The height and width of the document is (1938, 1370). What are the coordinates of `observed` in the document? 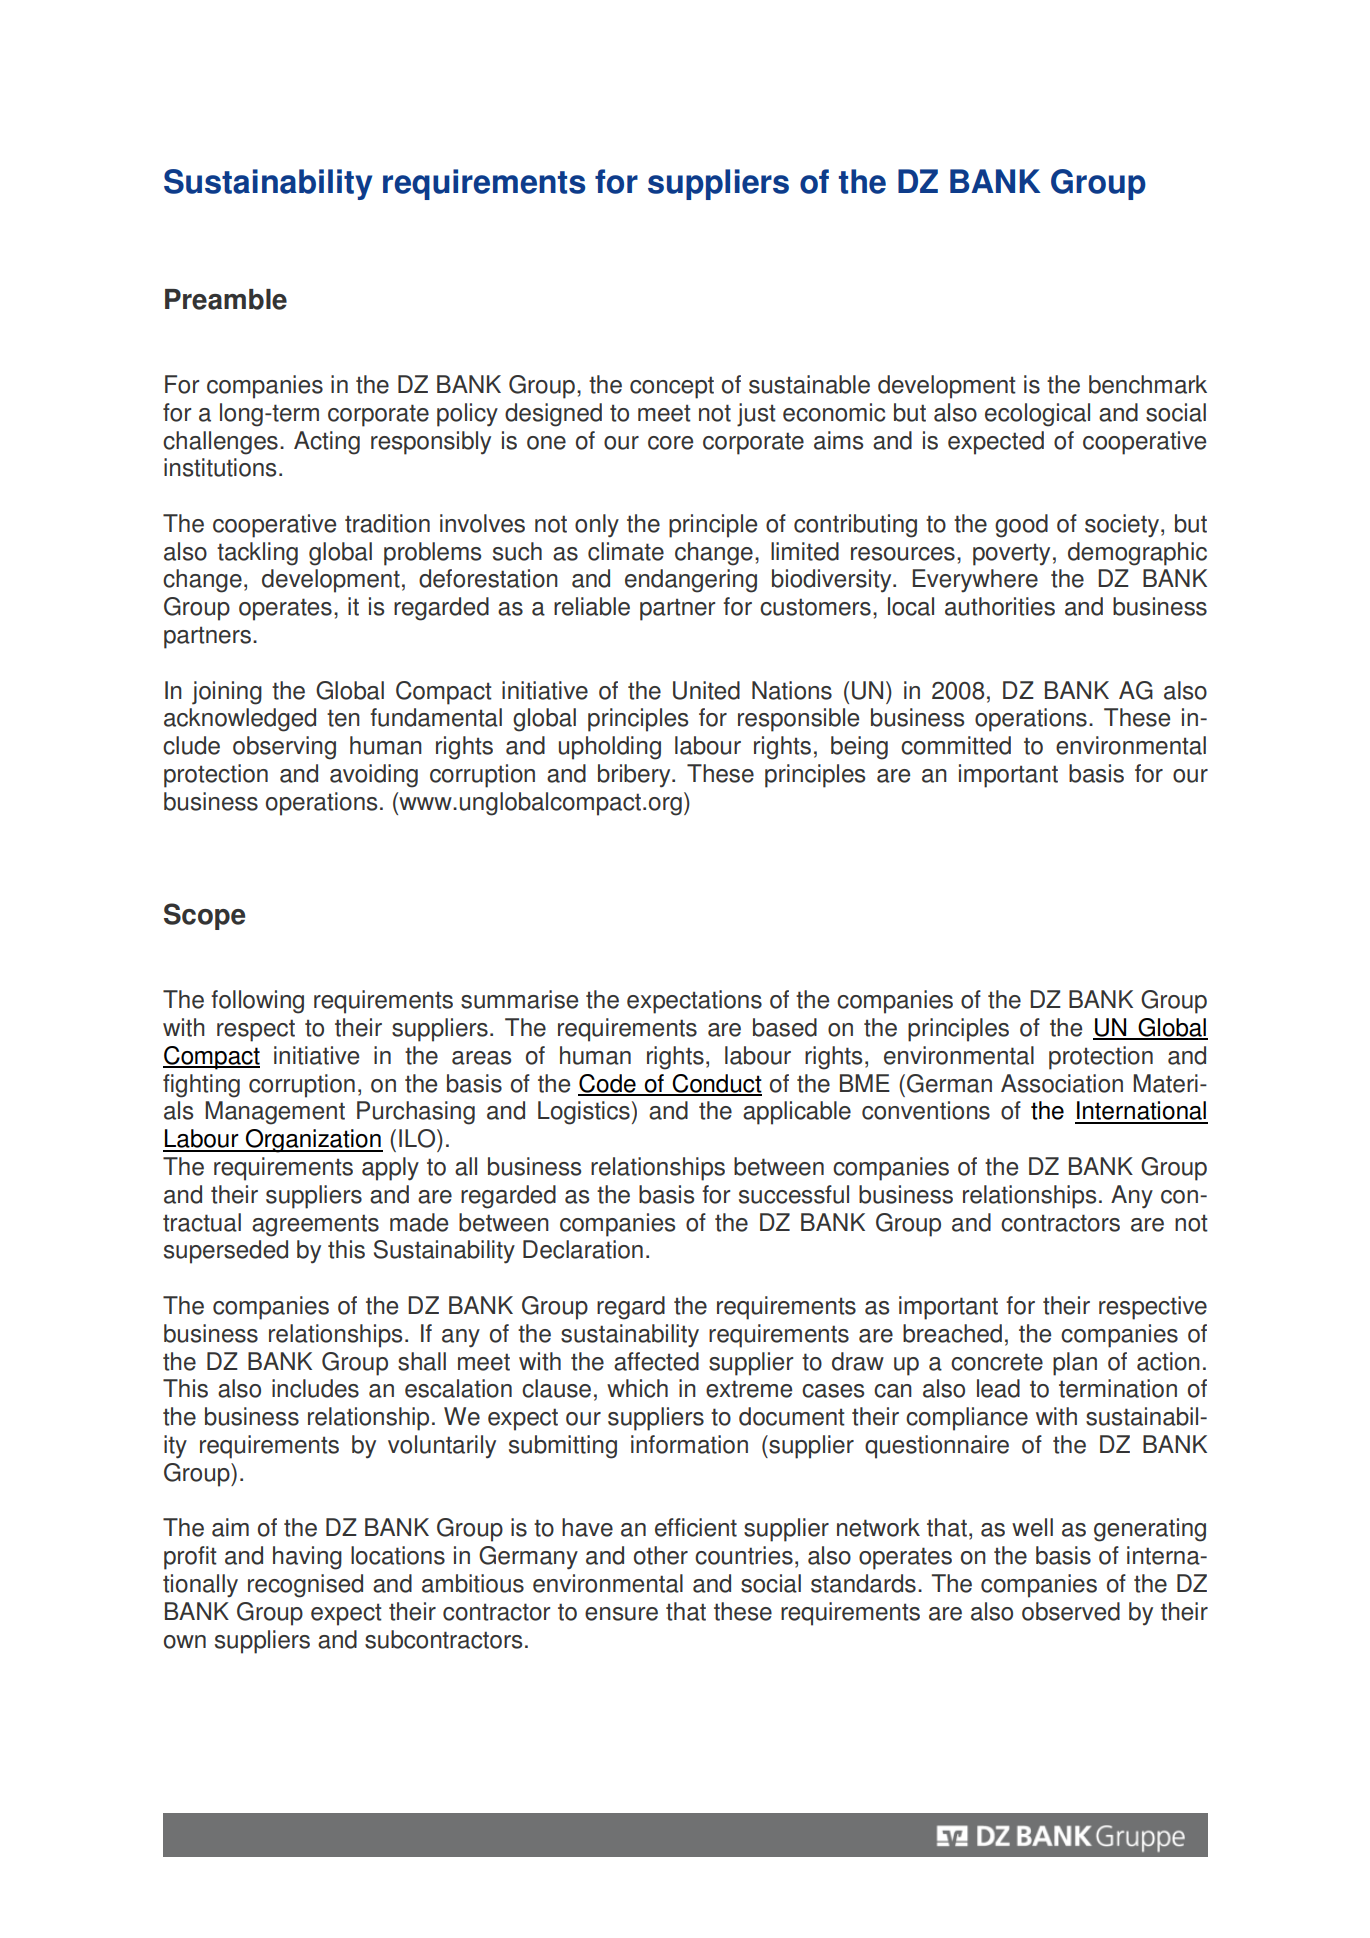 It's located at (1071, 1611).
